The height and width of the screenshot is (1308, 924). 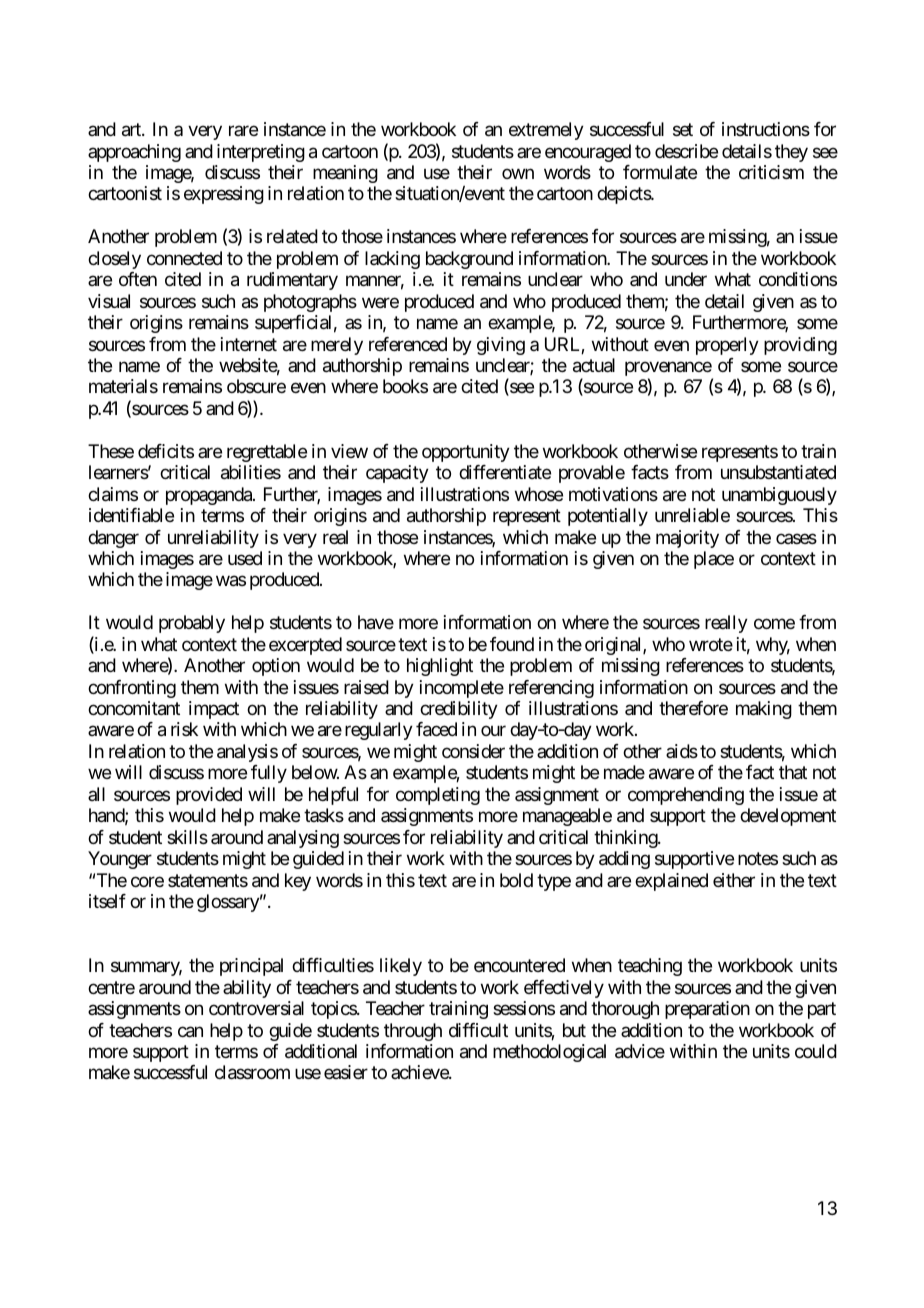 What do you see at coordinates (413, 1032) in the screenshot?
I see `through` at bounding box center [413, 1032].
